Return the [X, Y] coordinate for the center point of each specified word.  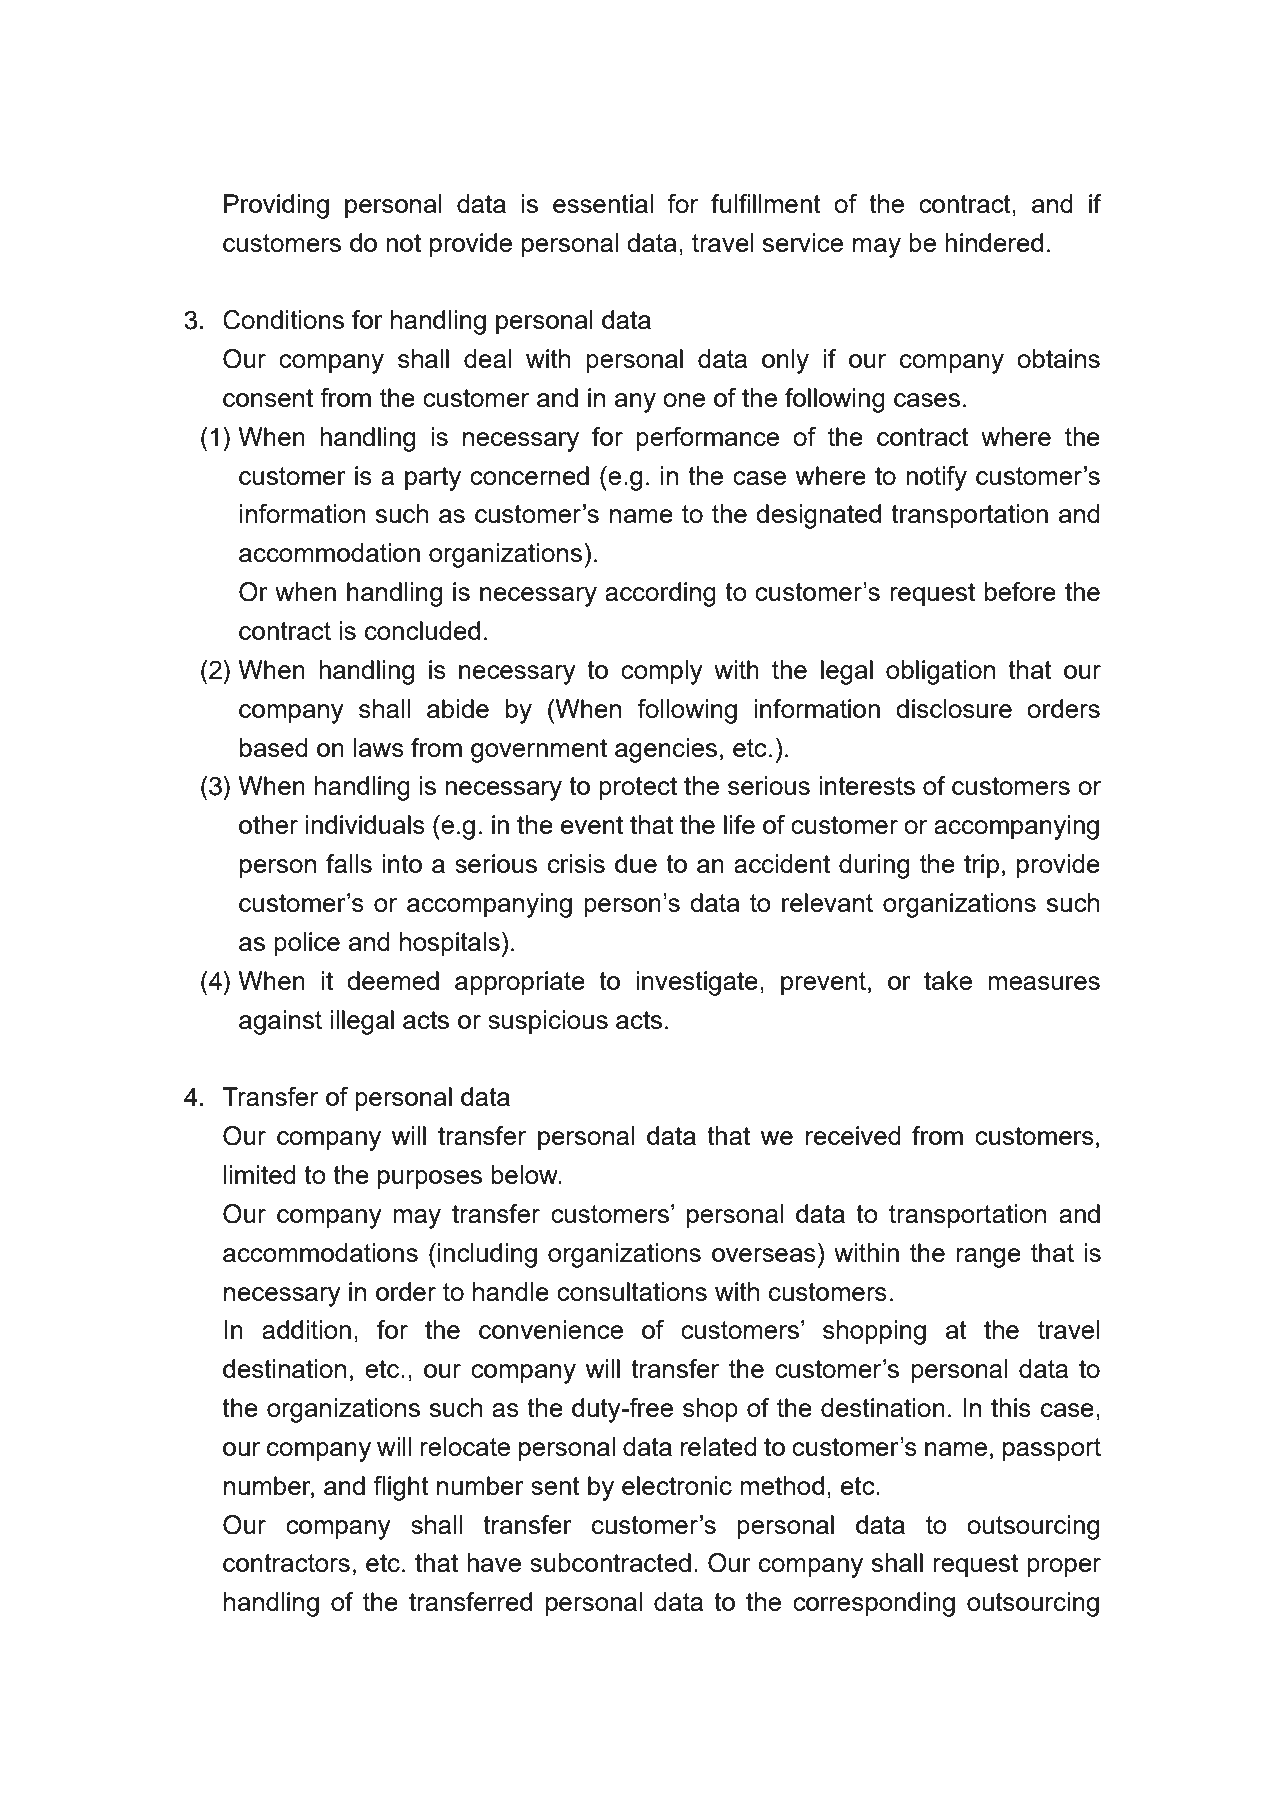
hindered [994, 242]
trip [981, 866]
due [636, 863]
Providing [276, 206]
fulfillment [766, 203]
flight [401, 1488]
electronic [677, 1485]
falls [349, 863]
